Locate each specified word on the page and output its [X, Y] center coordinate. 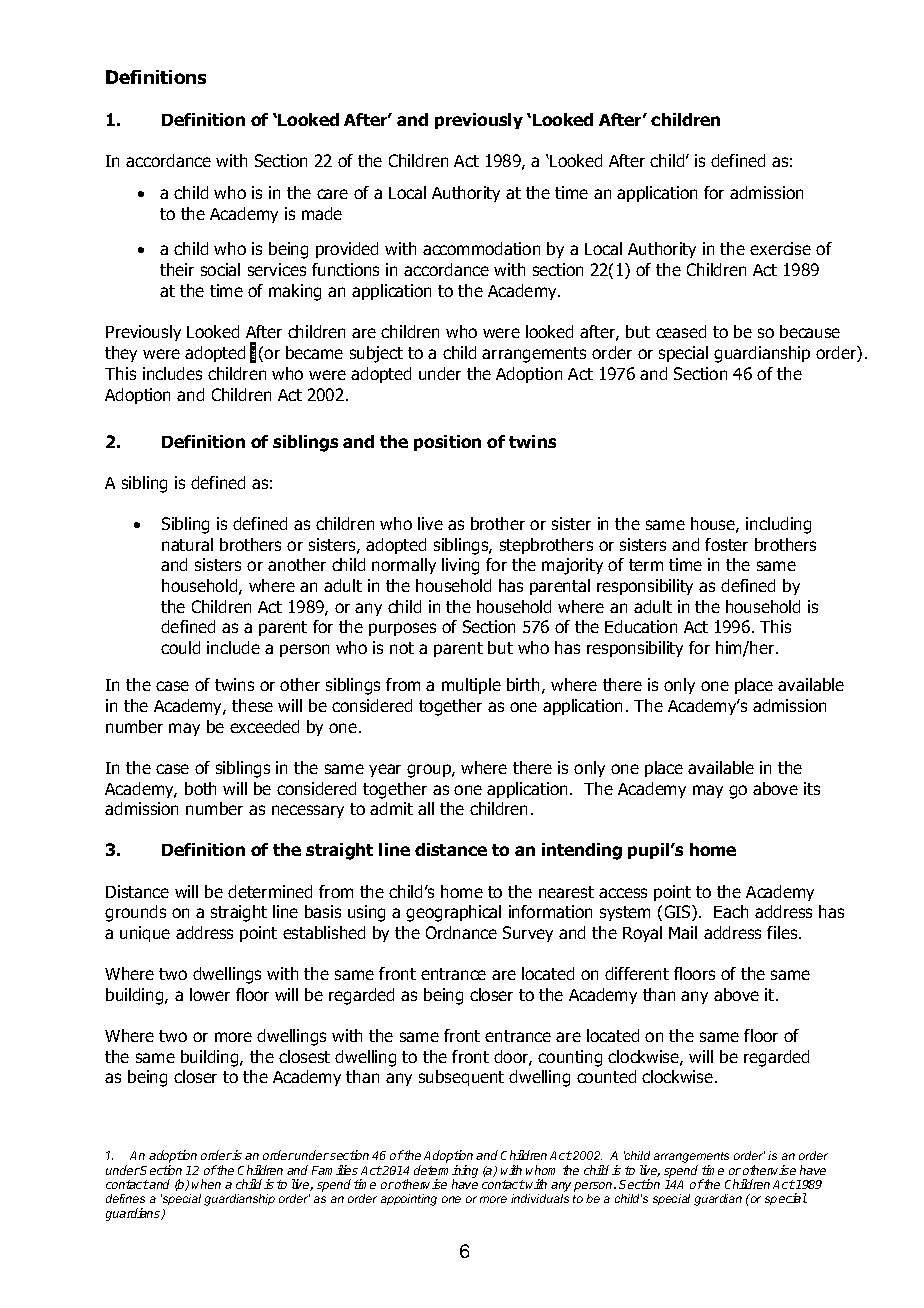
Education [641, 626]
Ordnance [461, 932]
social [220, 269]
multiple [471, 686]
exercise [780, 248]
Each [731, 911]
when [206, 1184]
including [778, 525]
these [252, 705]
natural [187, 544]
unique [145, 934]
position [447, 443]
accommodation [481, 248]
